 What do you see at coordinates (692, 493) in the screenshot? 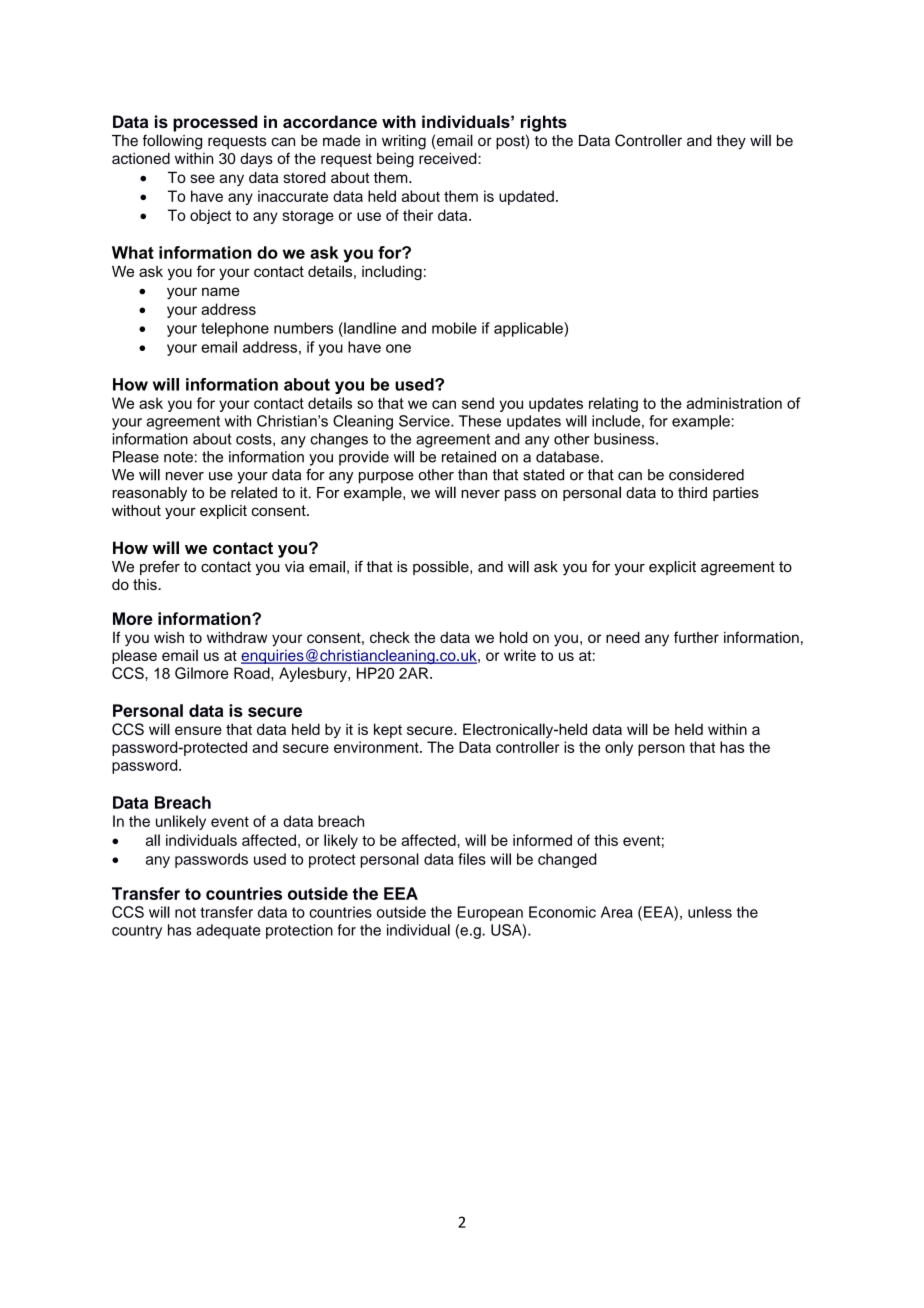
I see `third` at bounding box center [692, 493].
